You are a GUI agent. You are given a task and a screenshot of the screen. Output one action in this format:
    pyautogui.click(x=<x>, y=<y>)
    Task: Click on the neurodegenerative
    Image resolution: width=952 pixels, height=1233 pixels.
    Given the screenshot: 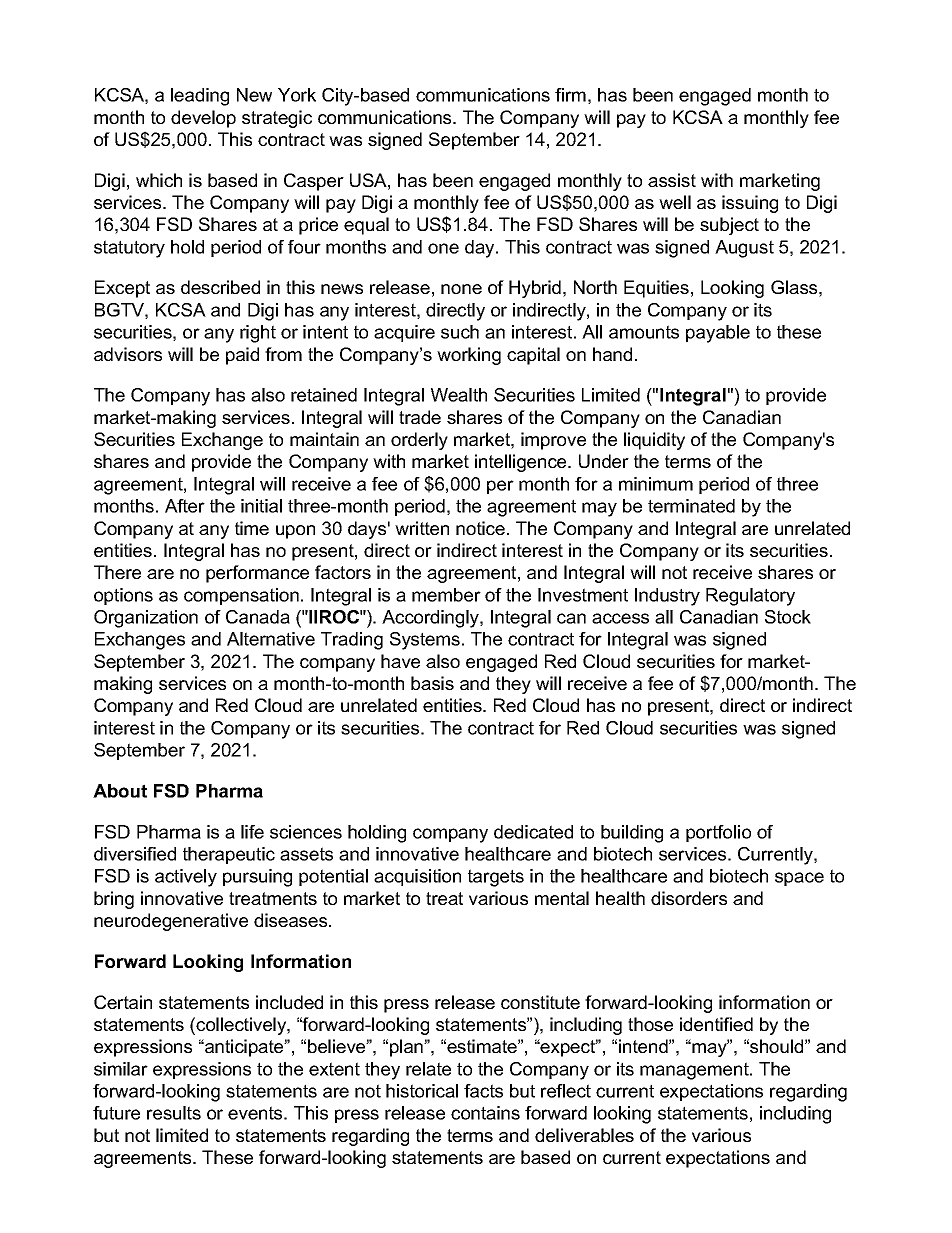 What is the action you would take?
    pyautogui.click(x=171, y=922)
